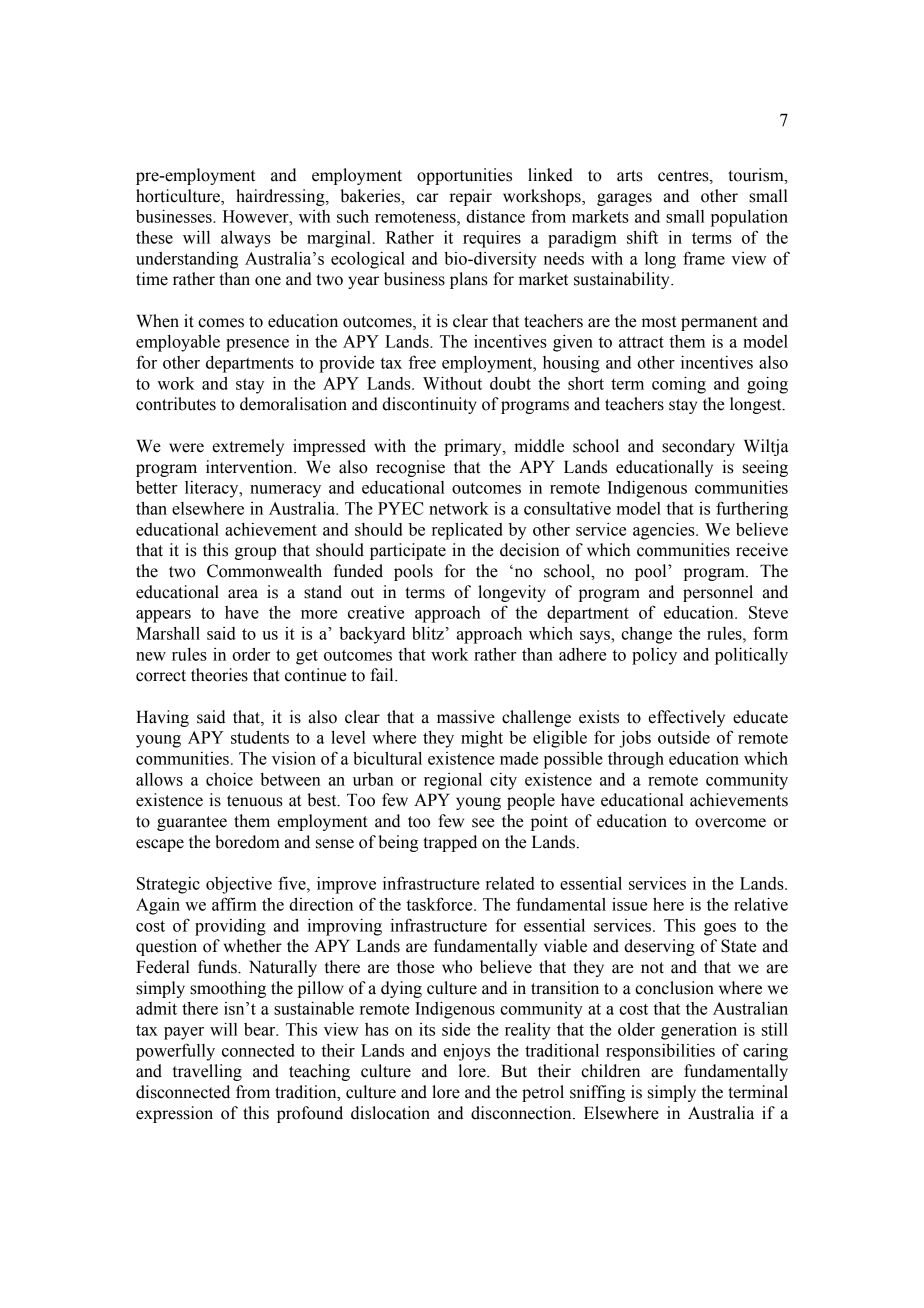  What do you see at coordinates (234, 904) in the screenshot?
I see `affirm` at bounding box center [234, 904].
